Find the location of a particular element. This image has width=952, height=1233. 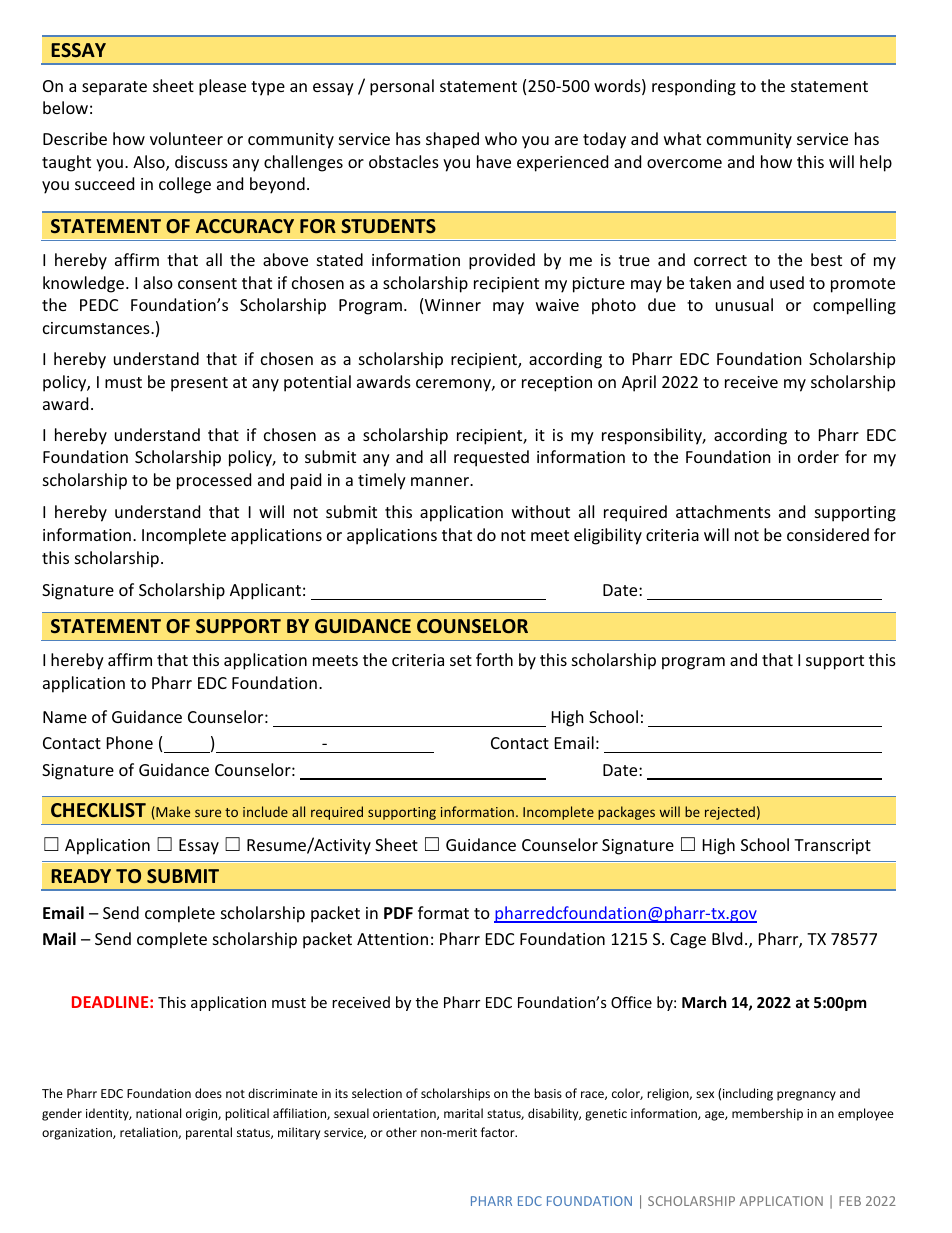

set is located at coordinates (461, 660).
